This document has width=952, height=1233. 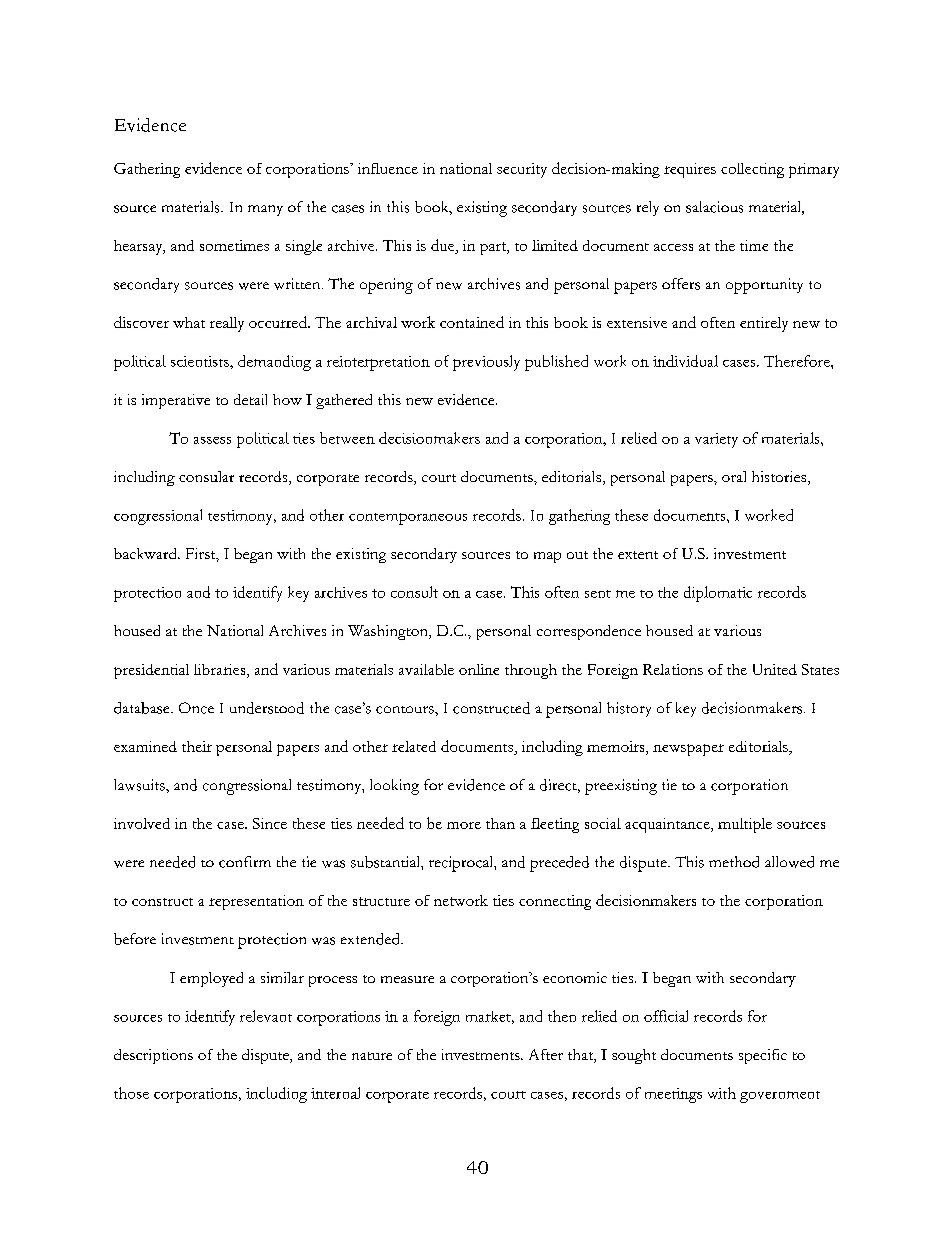 What do you see at coordinates (734, 862) in the document?
I see `method` at bounding box center [734, 862].
